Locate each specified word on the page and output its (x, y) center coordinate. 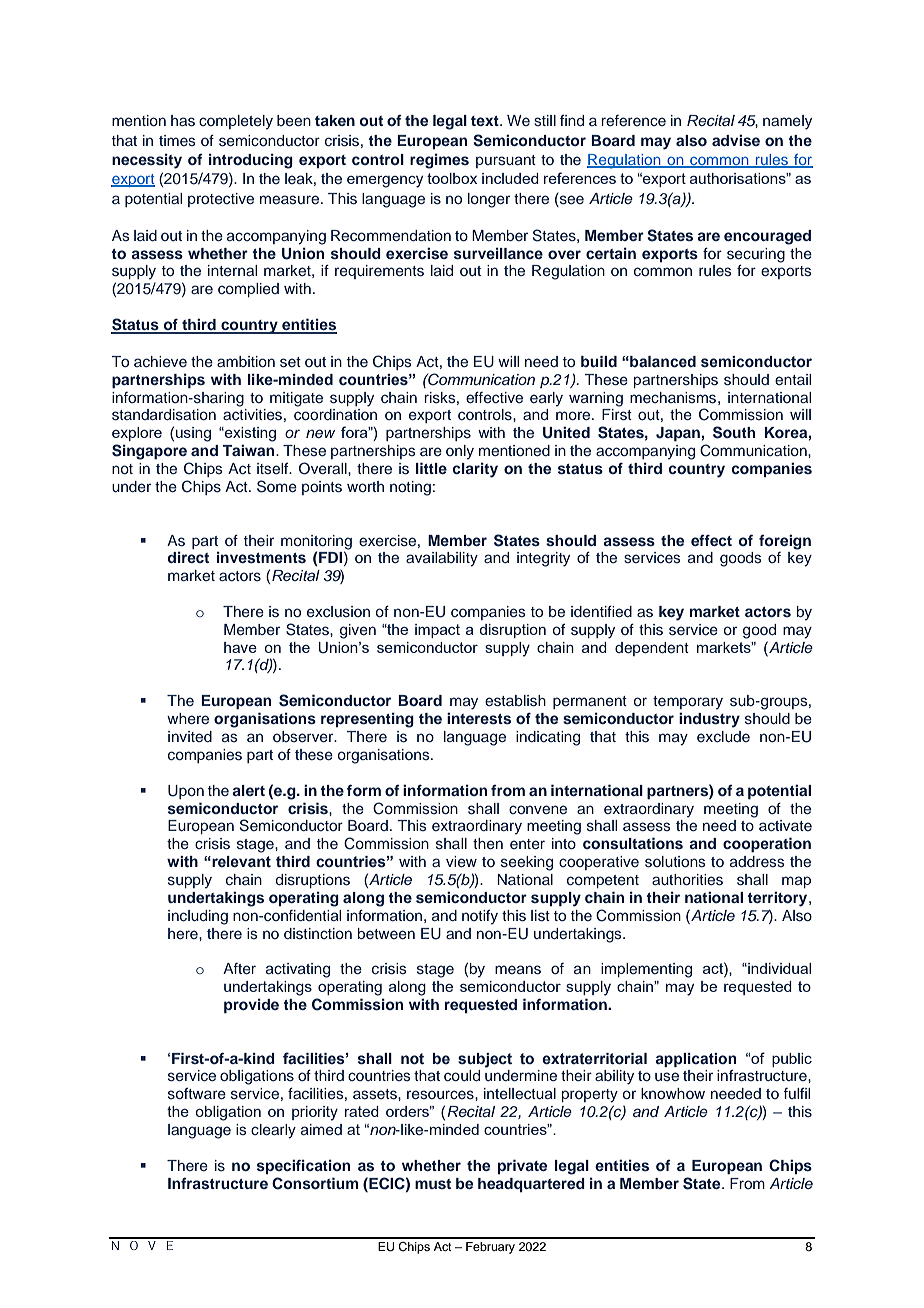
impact (437, 631)
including (198, 917)
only (460, 452)
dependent (652, 649)
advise (736, 140)
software (197, 1094)
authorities (687, 880)
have (240, 647)
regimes (439, 161)
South (734, 432)
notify (480, 917)
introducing (251, 161)
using (193, 434)
